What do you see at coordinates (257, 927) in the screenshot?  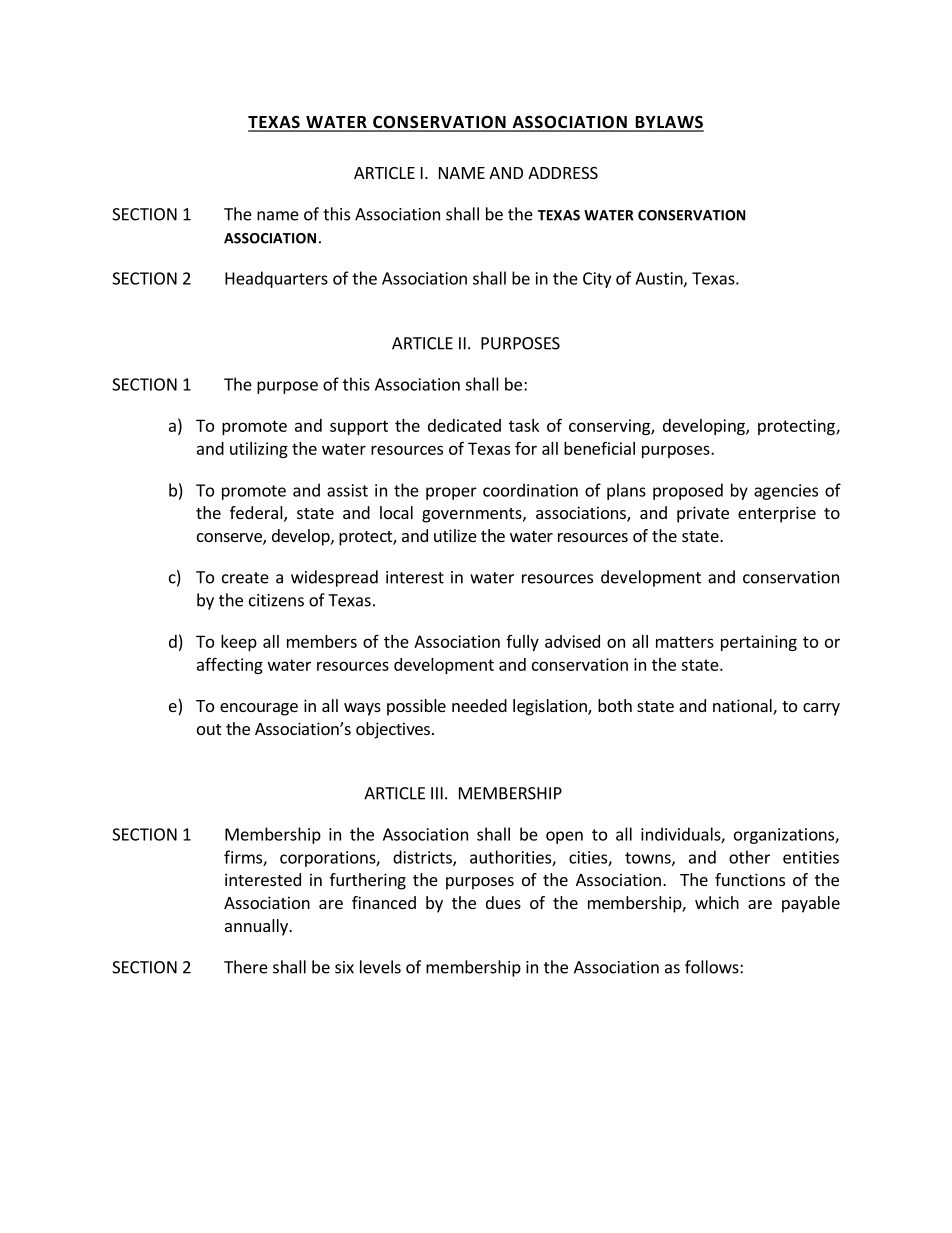 I see `annually` at bounding box center [257, 927].
